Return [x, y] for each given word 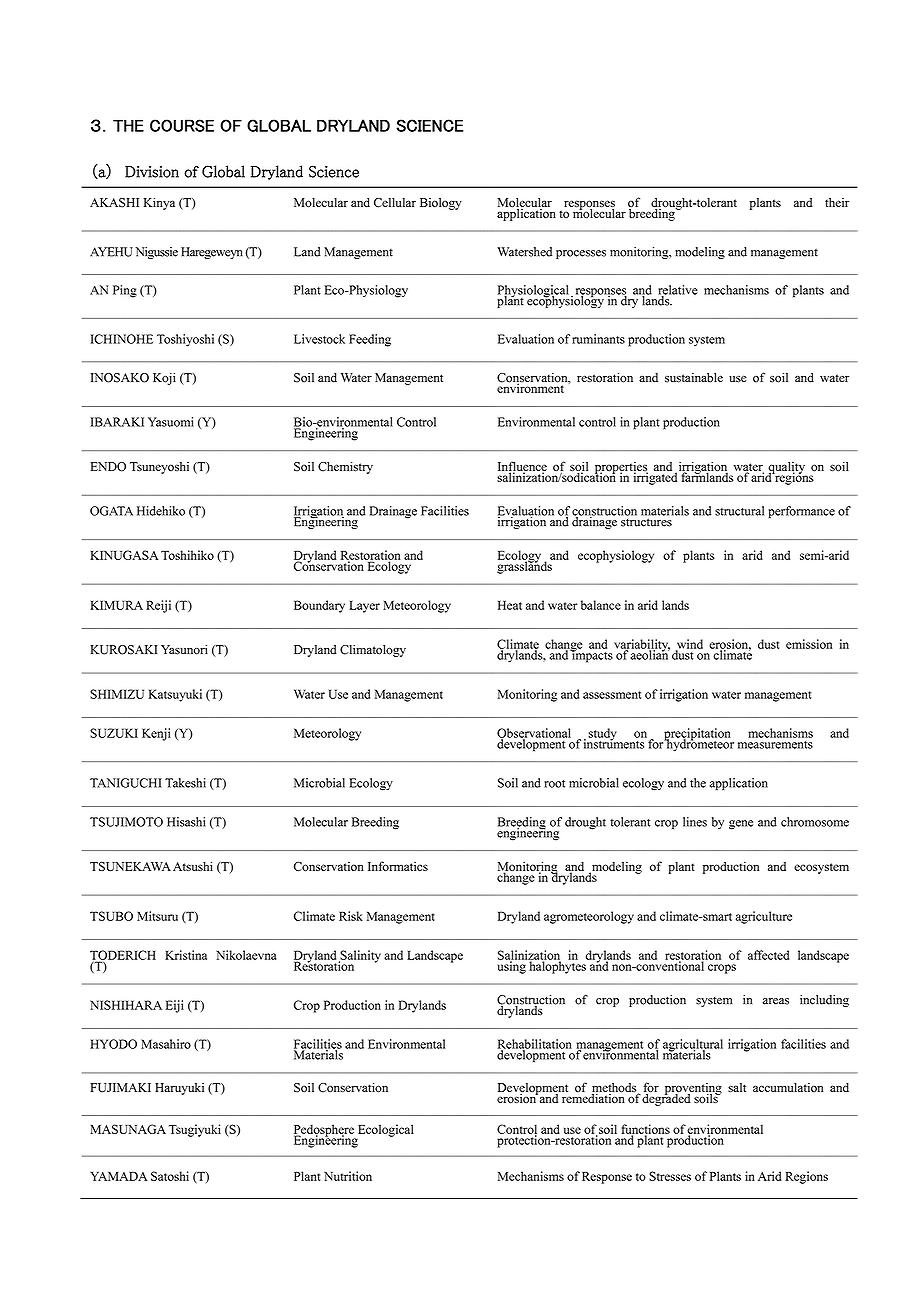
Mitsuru [157, 916]
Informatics [398, 866]
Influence [522, 467]
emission [809, 644]
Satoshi [170, 1176]
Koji [164, 379]
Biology [441, 204]
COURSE [182, 125]
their [837, 202]
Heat [510, 605]
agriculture [764, 917]
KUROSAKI [123, 650]
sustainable [694, 378]
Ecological [384, 1131]
